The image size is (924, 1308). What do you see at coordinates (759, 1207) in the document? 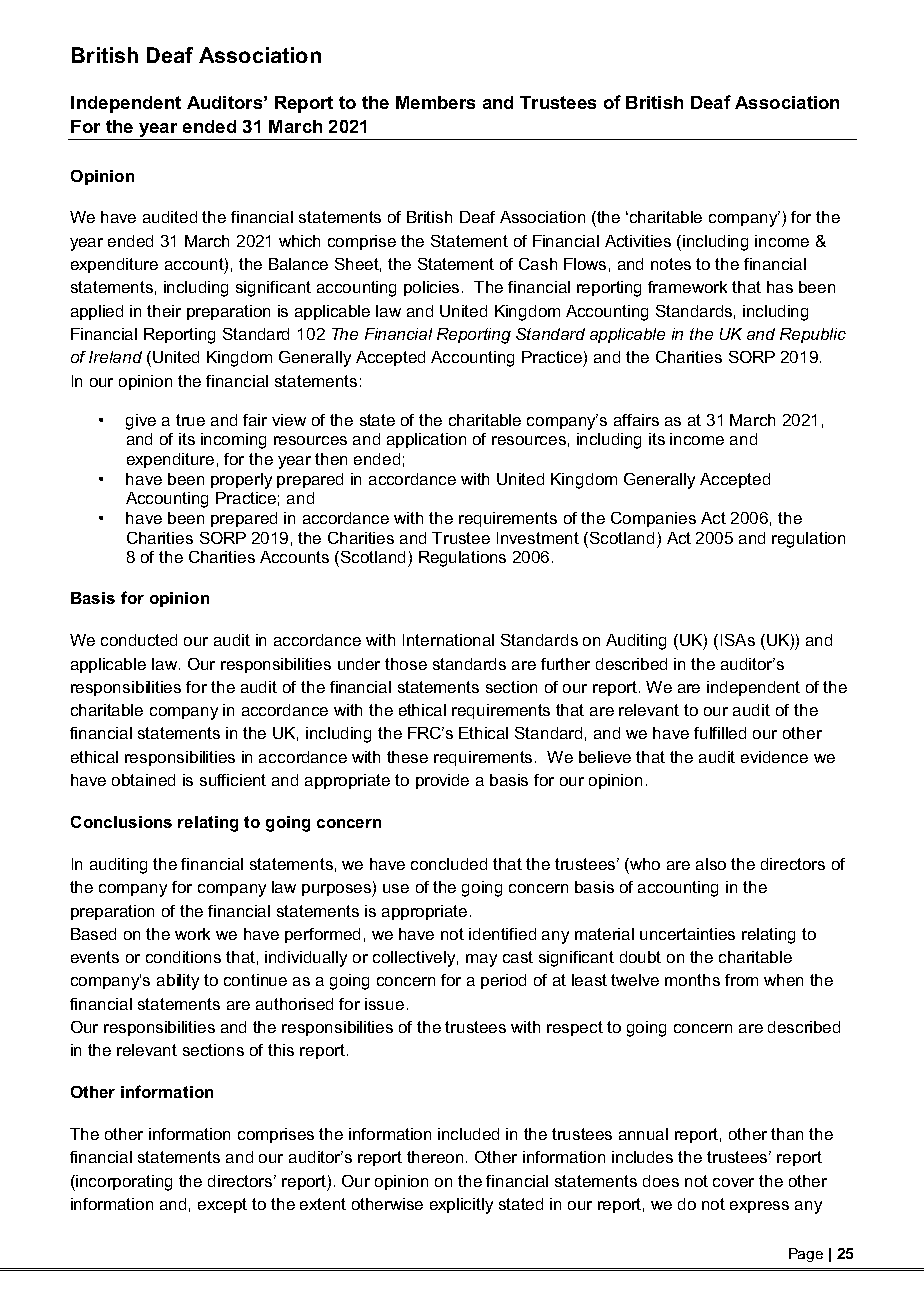
I see `express` at bounding box center [759, 1207].
